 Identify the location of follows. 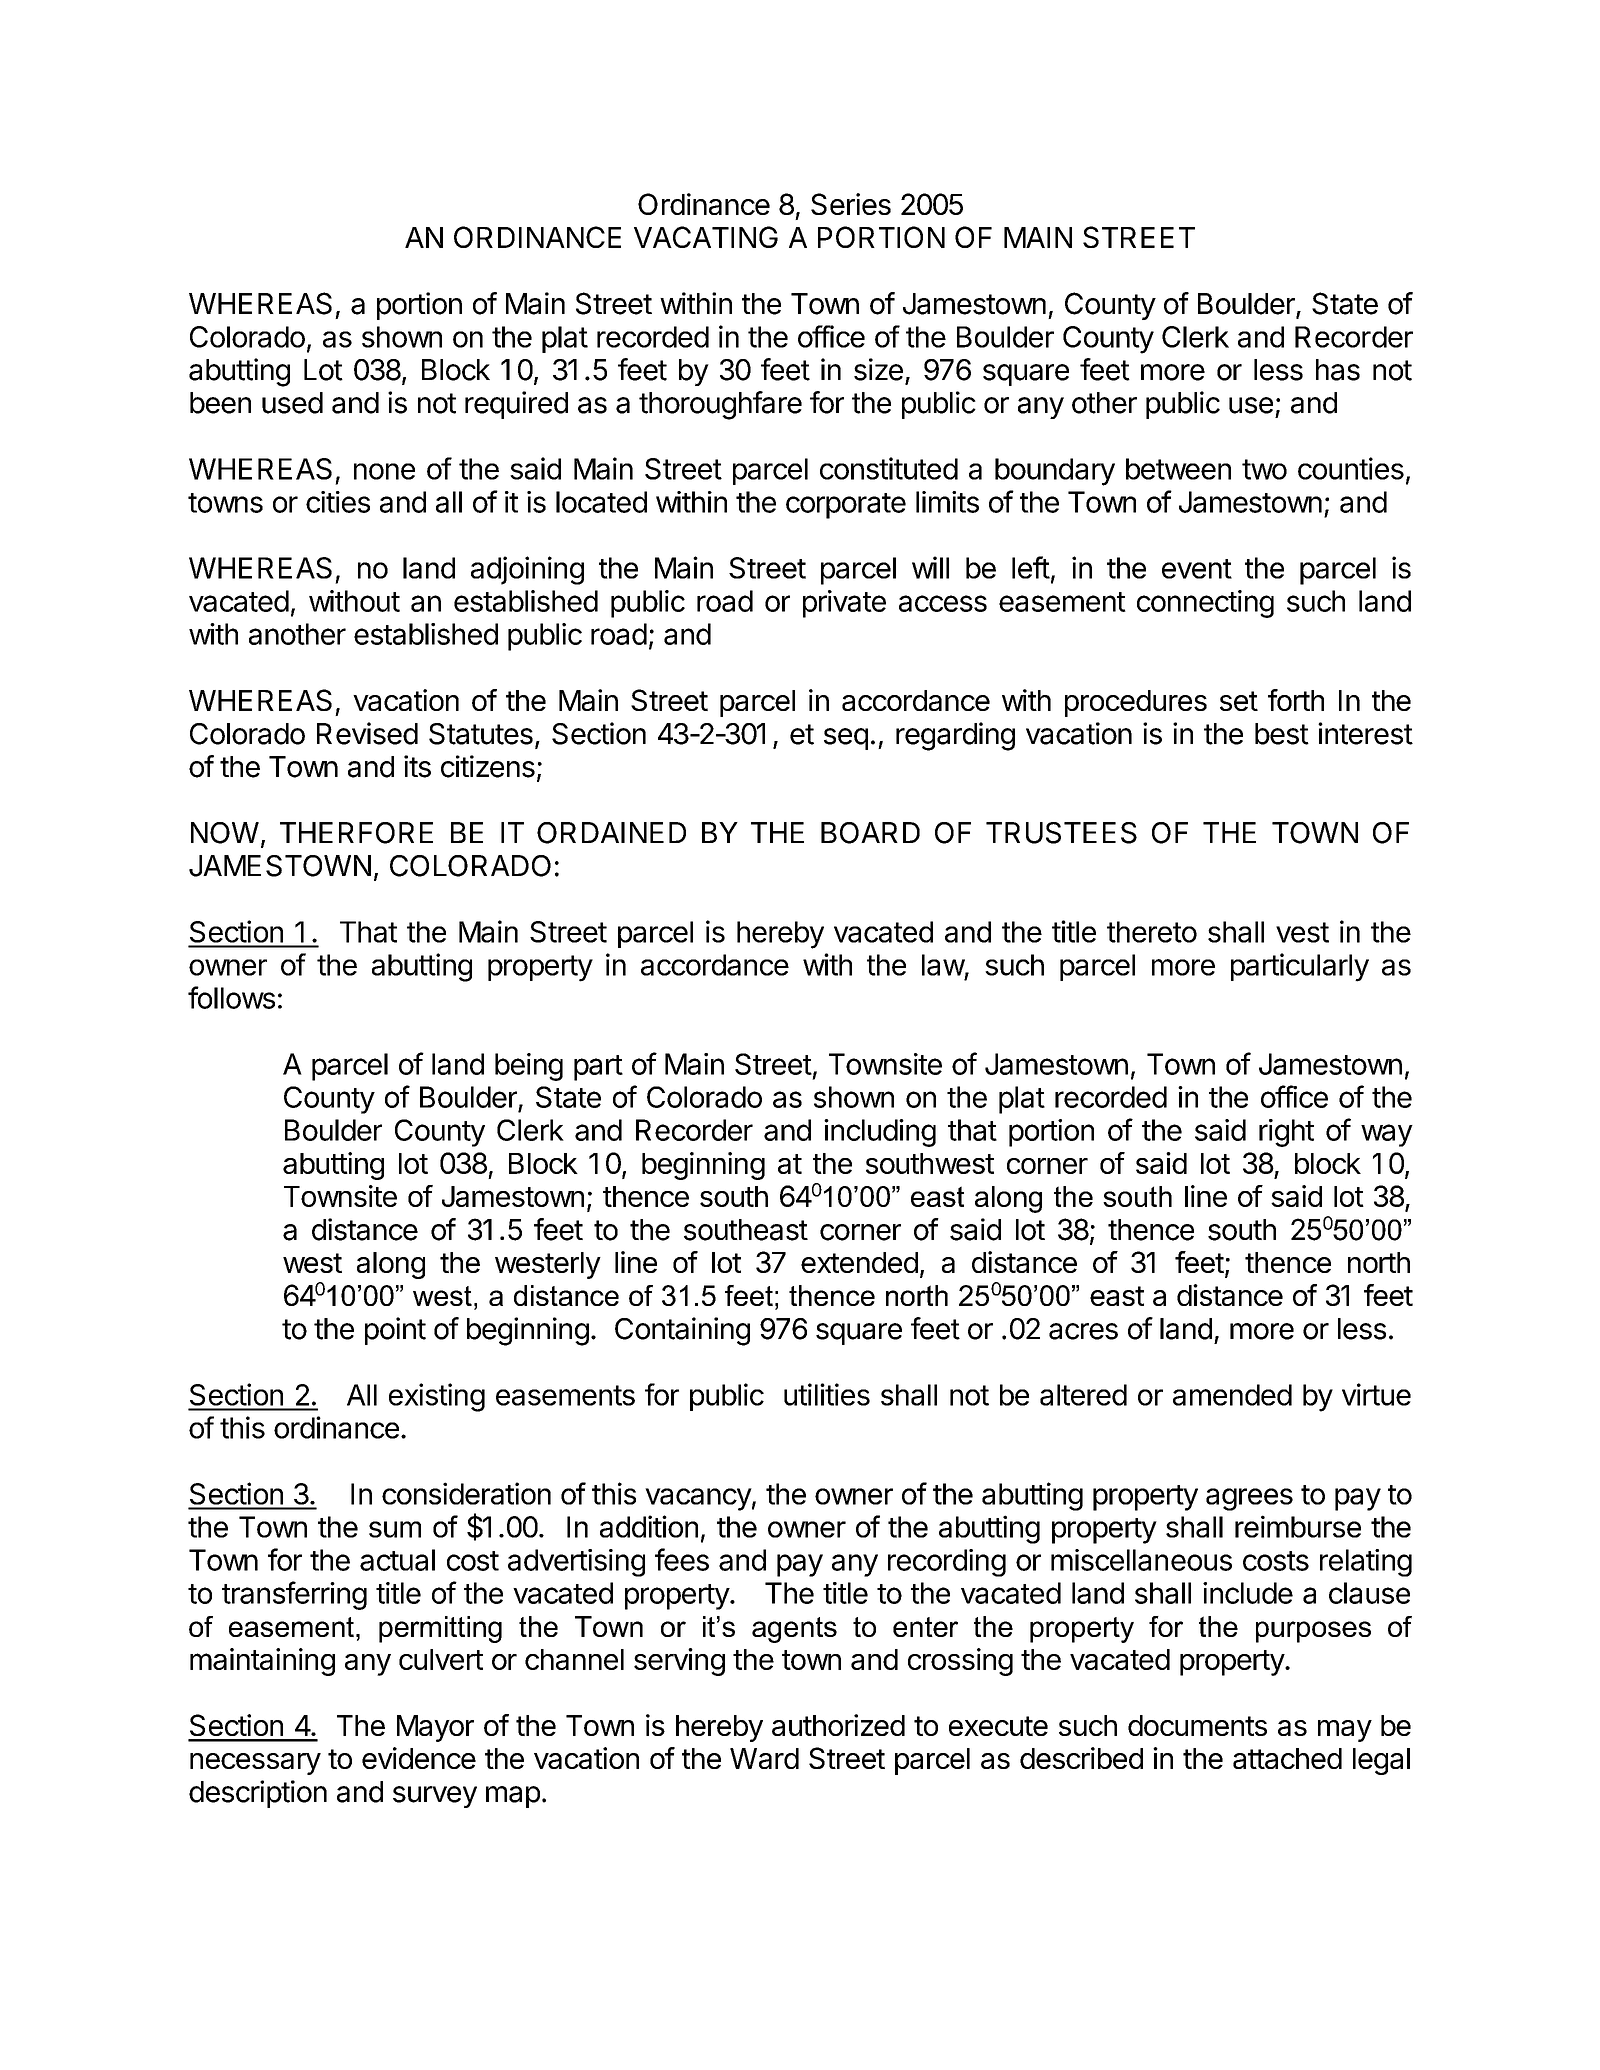
(231, 997).
